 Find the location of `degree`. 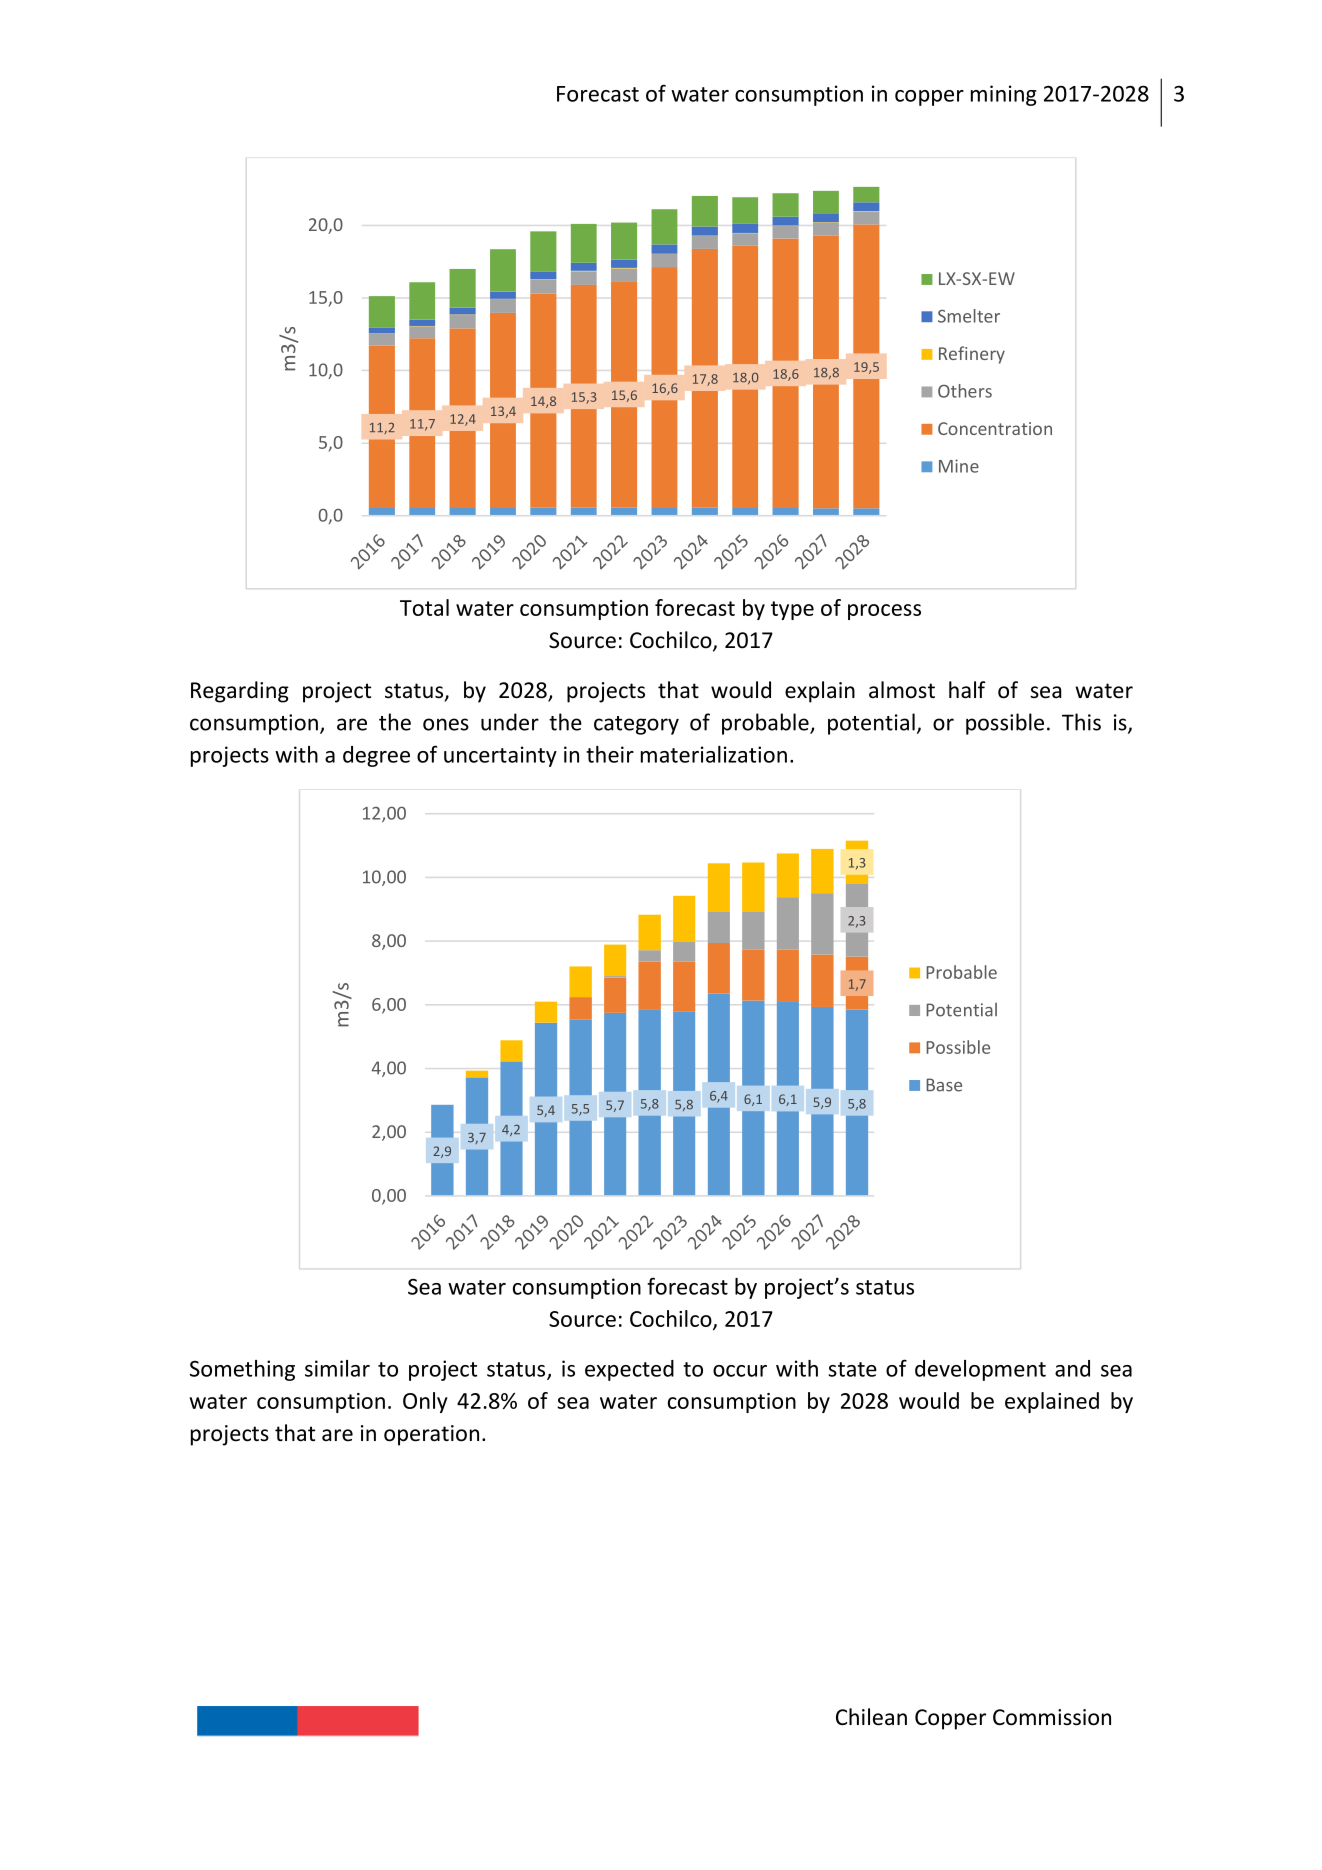

degree is located at coordinates (376, 756).
